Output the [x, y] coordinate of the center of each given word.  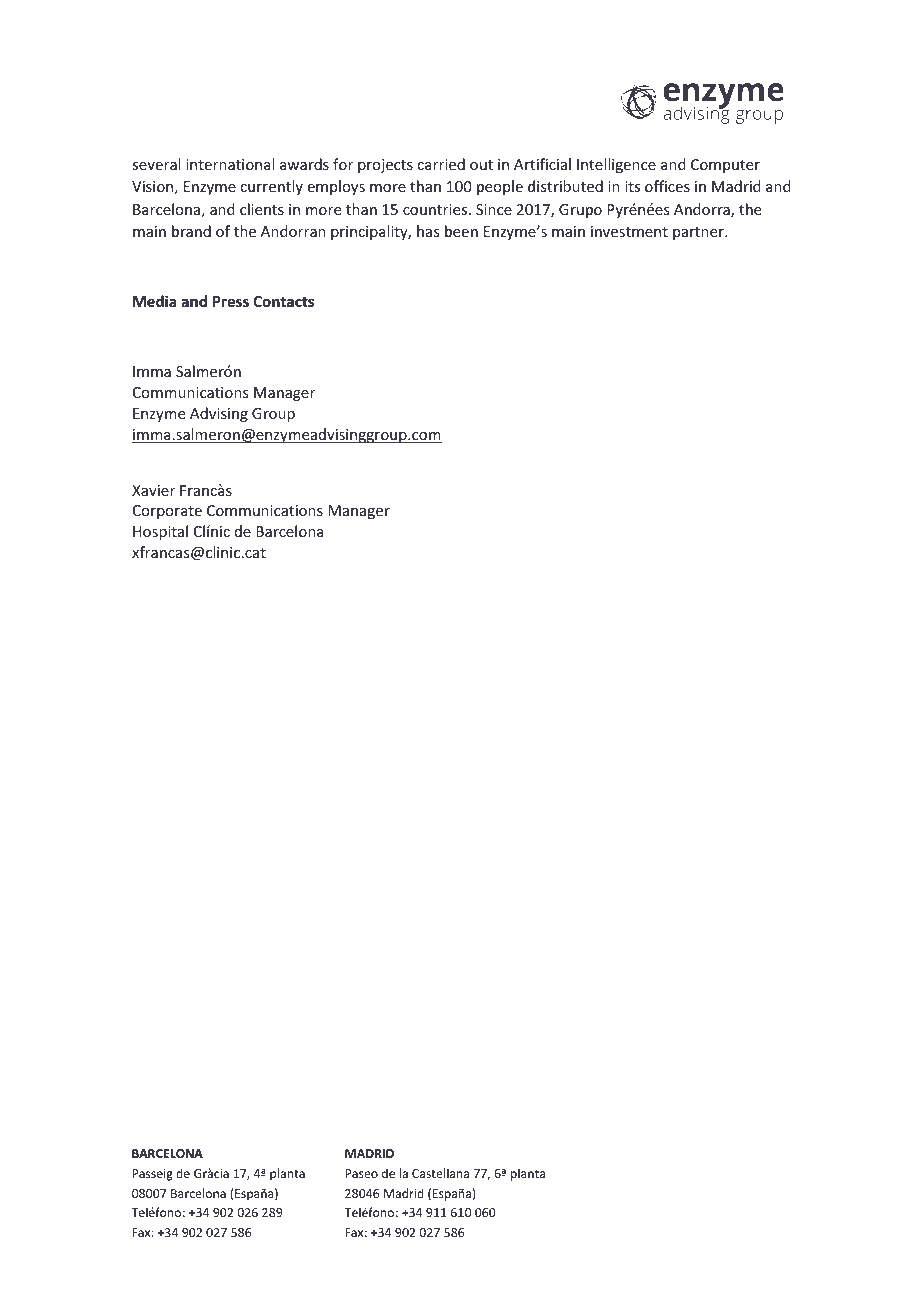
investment [629, 231]
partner [699, 233]
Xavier [153, 490]
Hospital [160, 532]
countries [436, 209]
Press [231, 301]
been [461, 231]
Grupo [580, 211]
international [230, 164]
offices [667, 186]
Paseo [361, 1173]
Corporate [167, 512]
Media [154, 301]
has [428, 231]
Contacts [283, 301]
